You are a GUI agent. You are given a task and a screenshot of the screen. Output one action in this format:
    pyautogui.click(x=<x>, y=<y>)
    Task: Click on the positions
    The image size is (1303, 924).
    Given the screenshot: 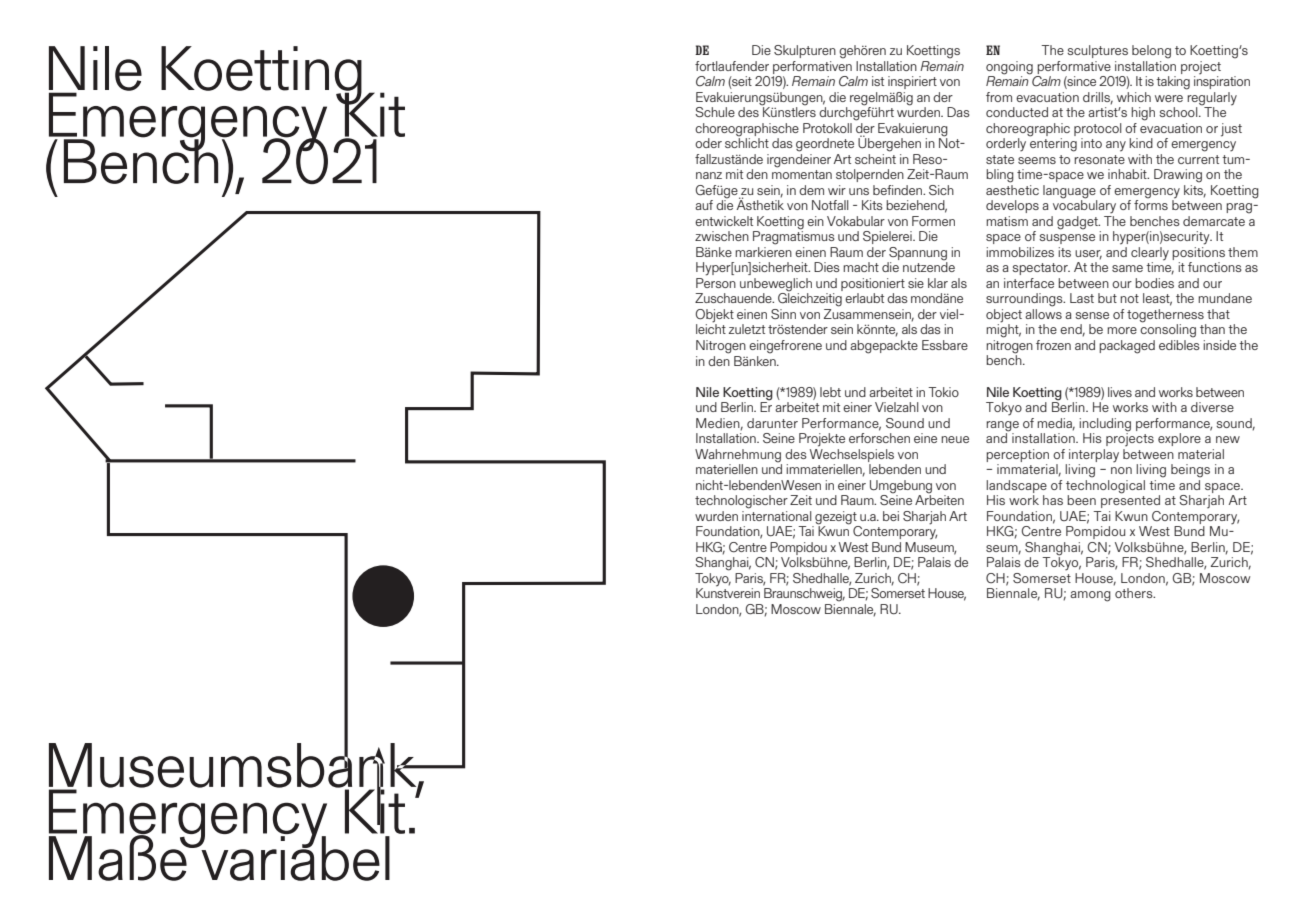 What is the action you would take?
    pyautogui.click(x=1198, y=253)
